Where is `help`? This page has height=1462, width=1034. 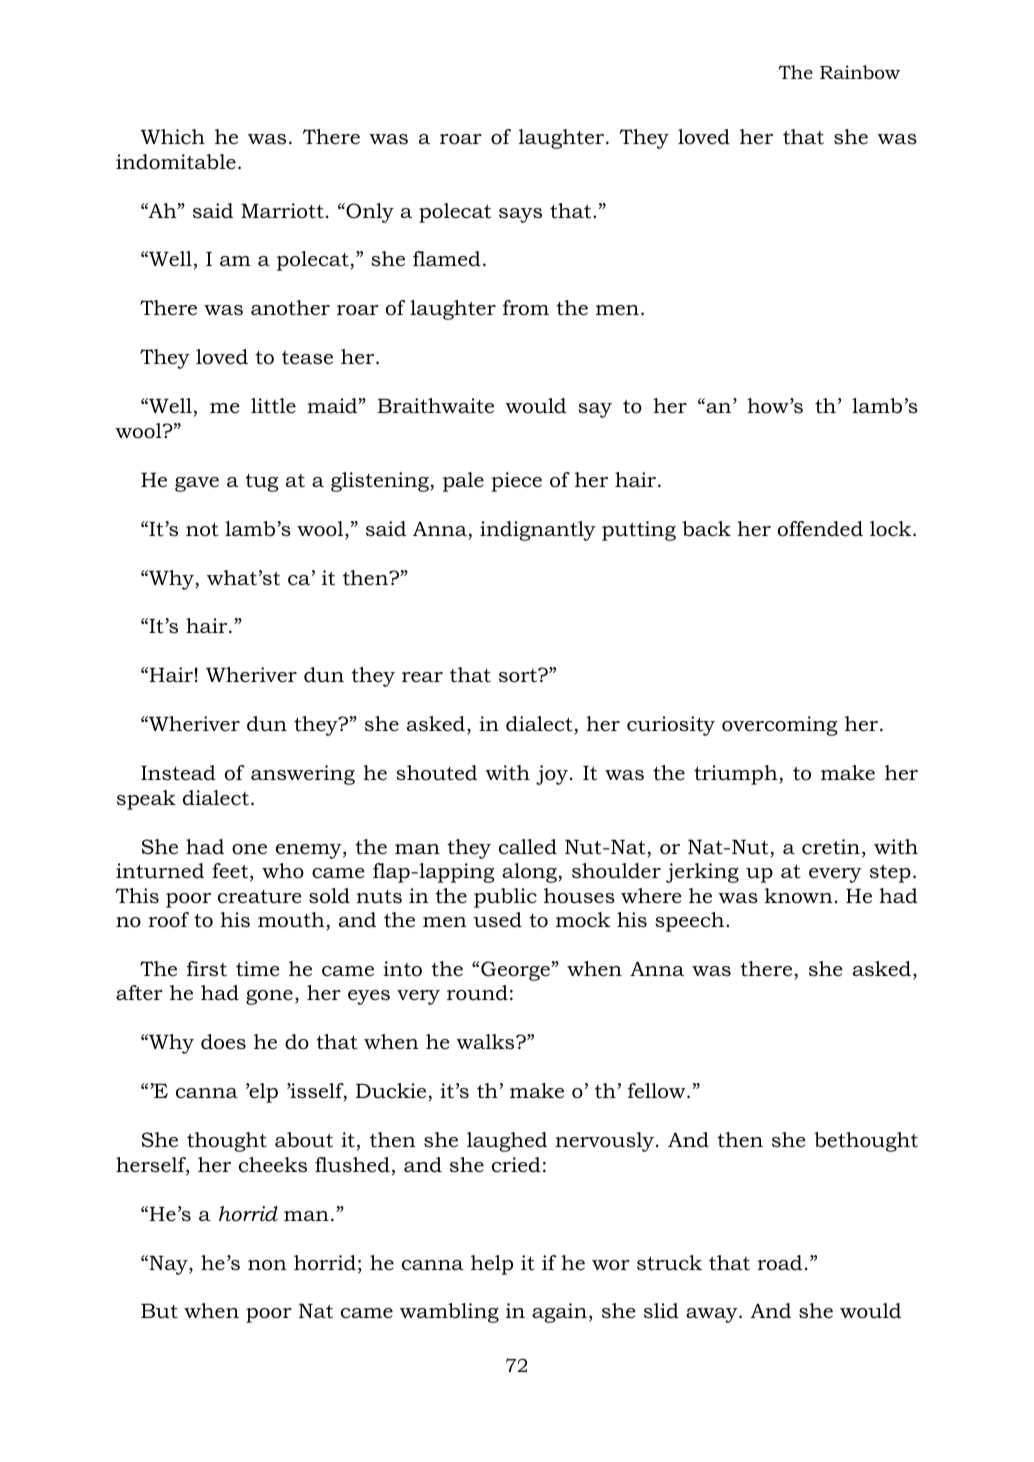
help is located at coordinates (492, 1265).
